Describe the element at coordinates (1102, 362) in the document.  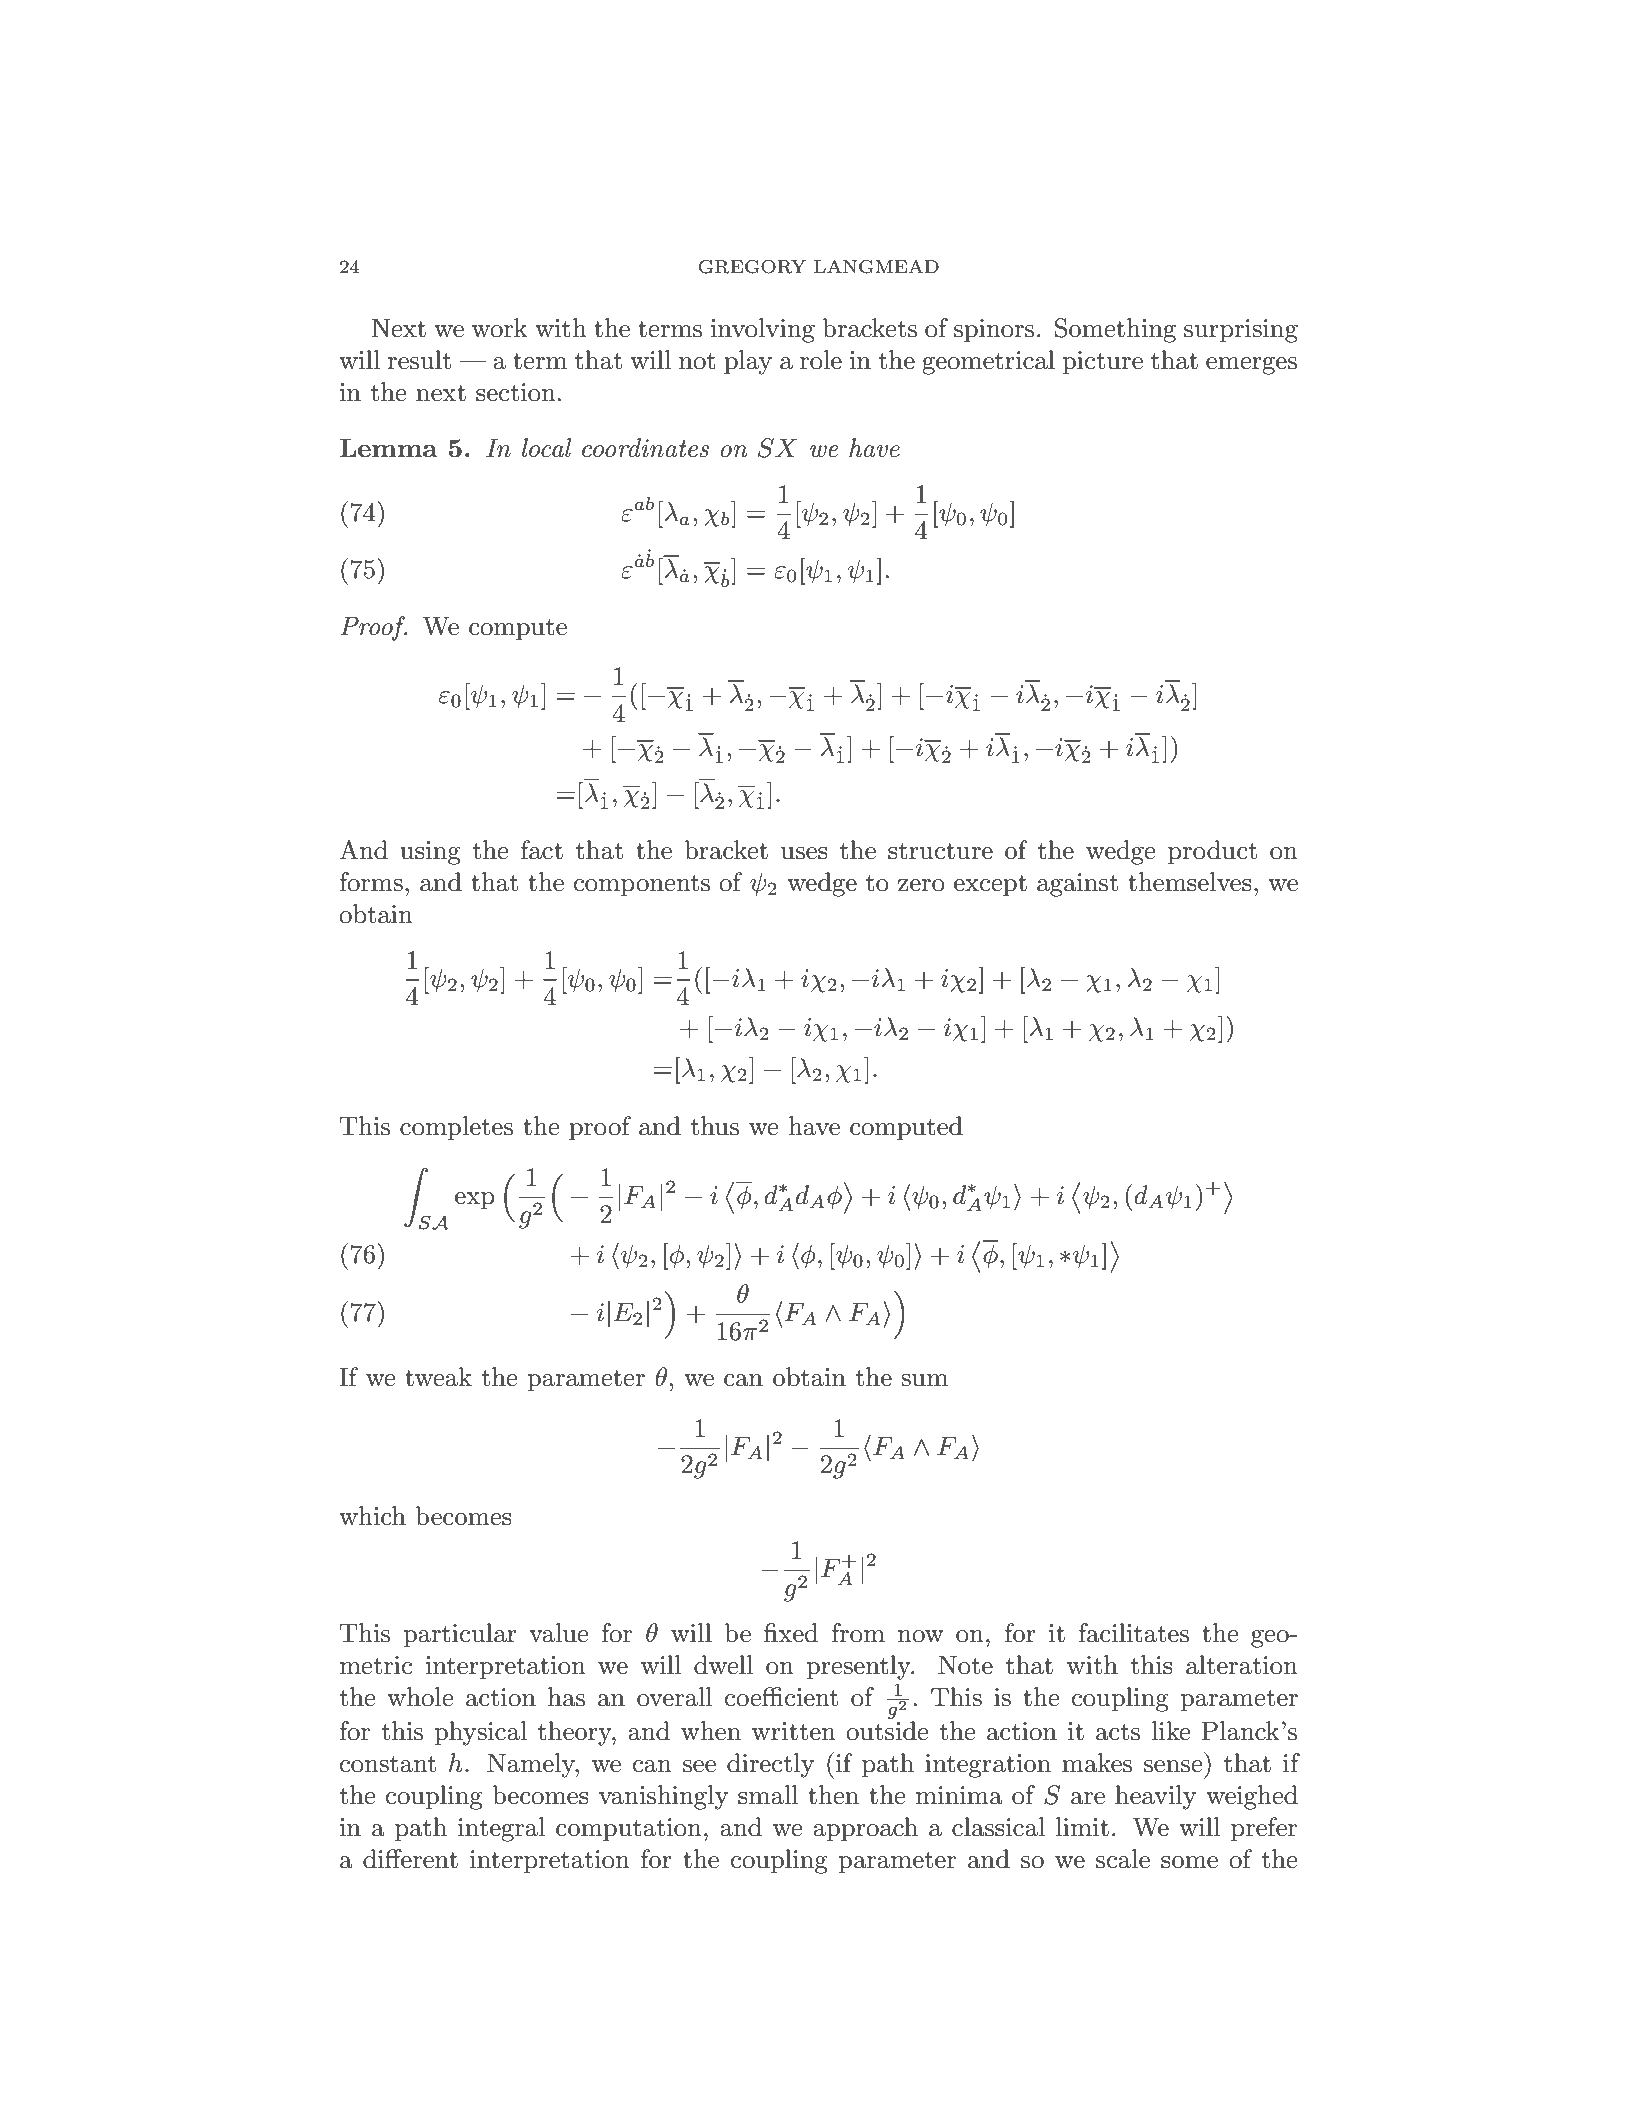
I see `picture` at that location.
